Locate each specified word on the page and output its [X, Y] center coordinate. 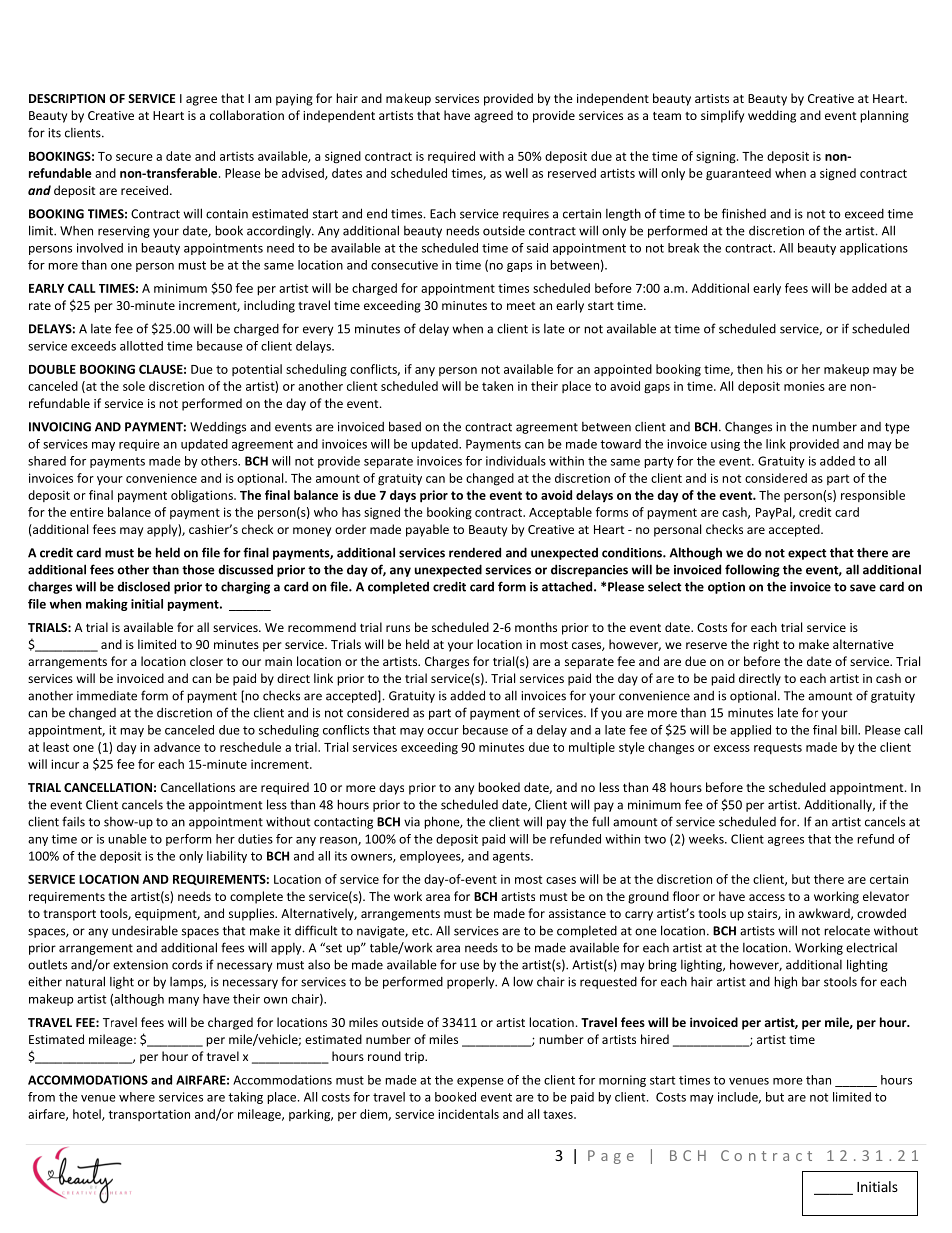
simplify [722, 116]
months [536, 627]
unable [127, 839]
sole [134, 386]
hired [655, 1039]
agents [512, 857]
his [774, 369]
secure [134, 157]
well [516, 173]
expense [480, 1082]
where [137, 1097]
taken [497, 386]
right [766, 645]
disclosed [143, 586]
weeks [707, 839]
